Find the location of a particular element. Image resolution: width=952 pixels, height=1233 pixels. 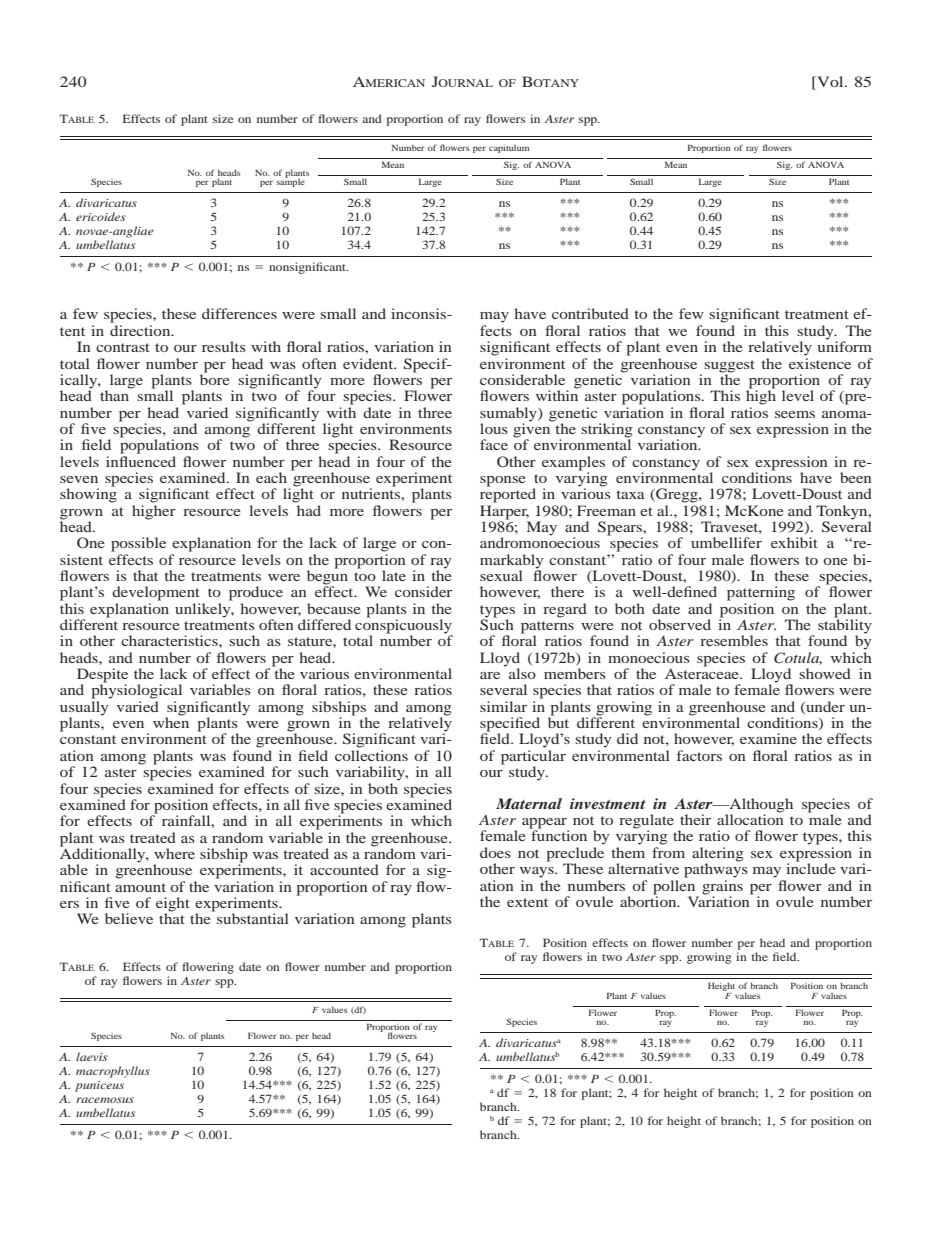

results is located at coordinates (224, 346).
